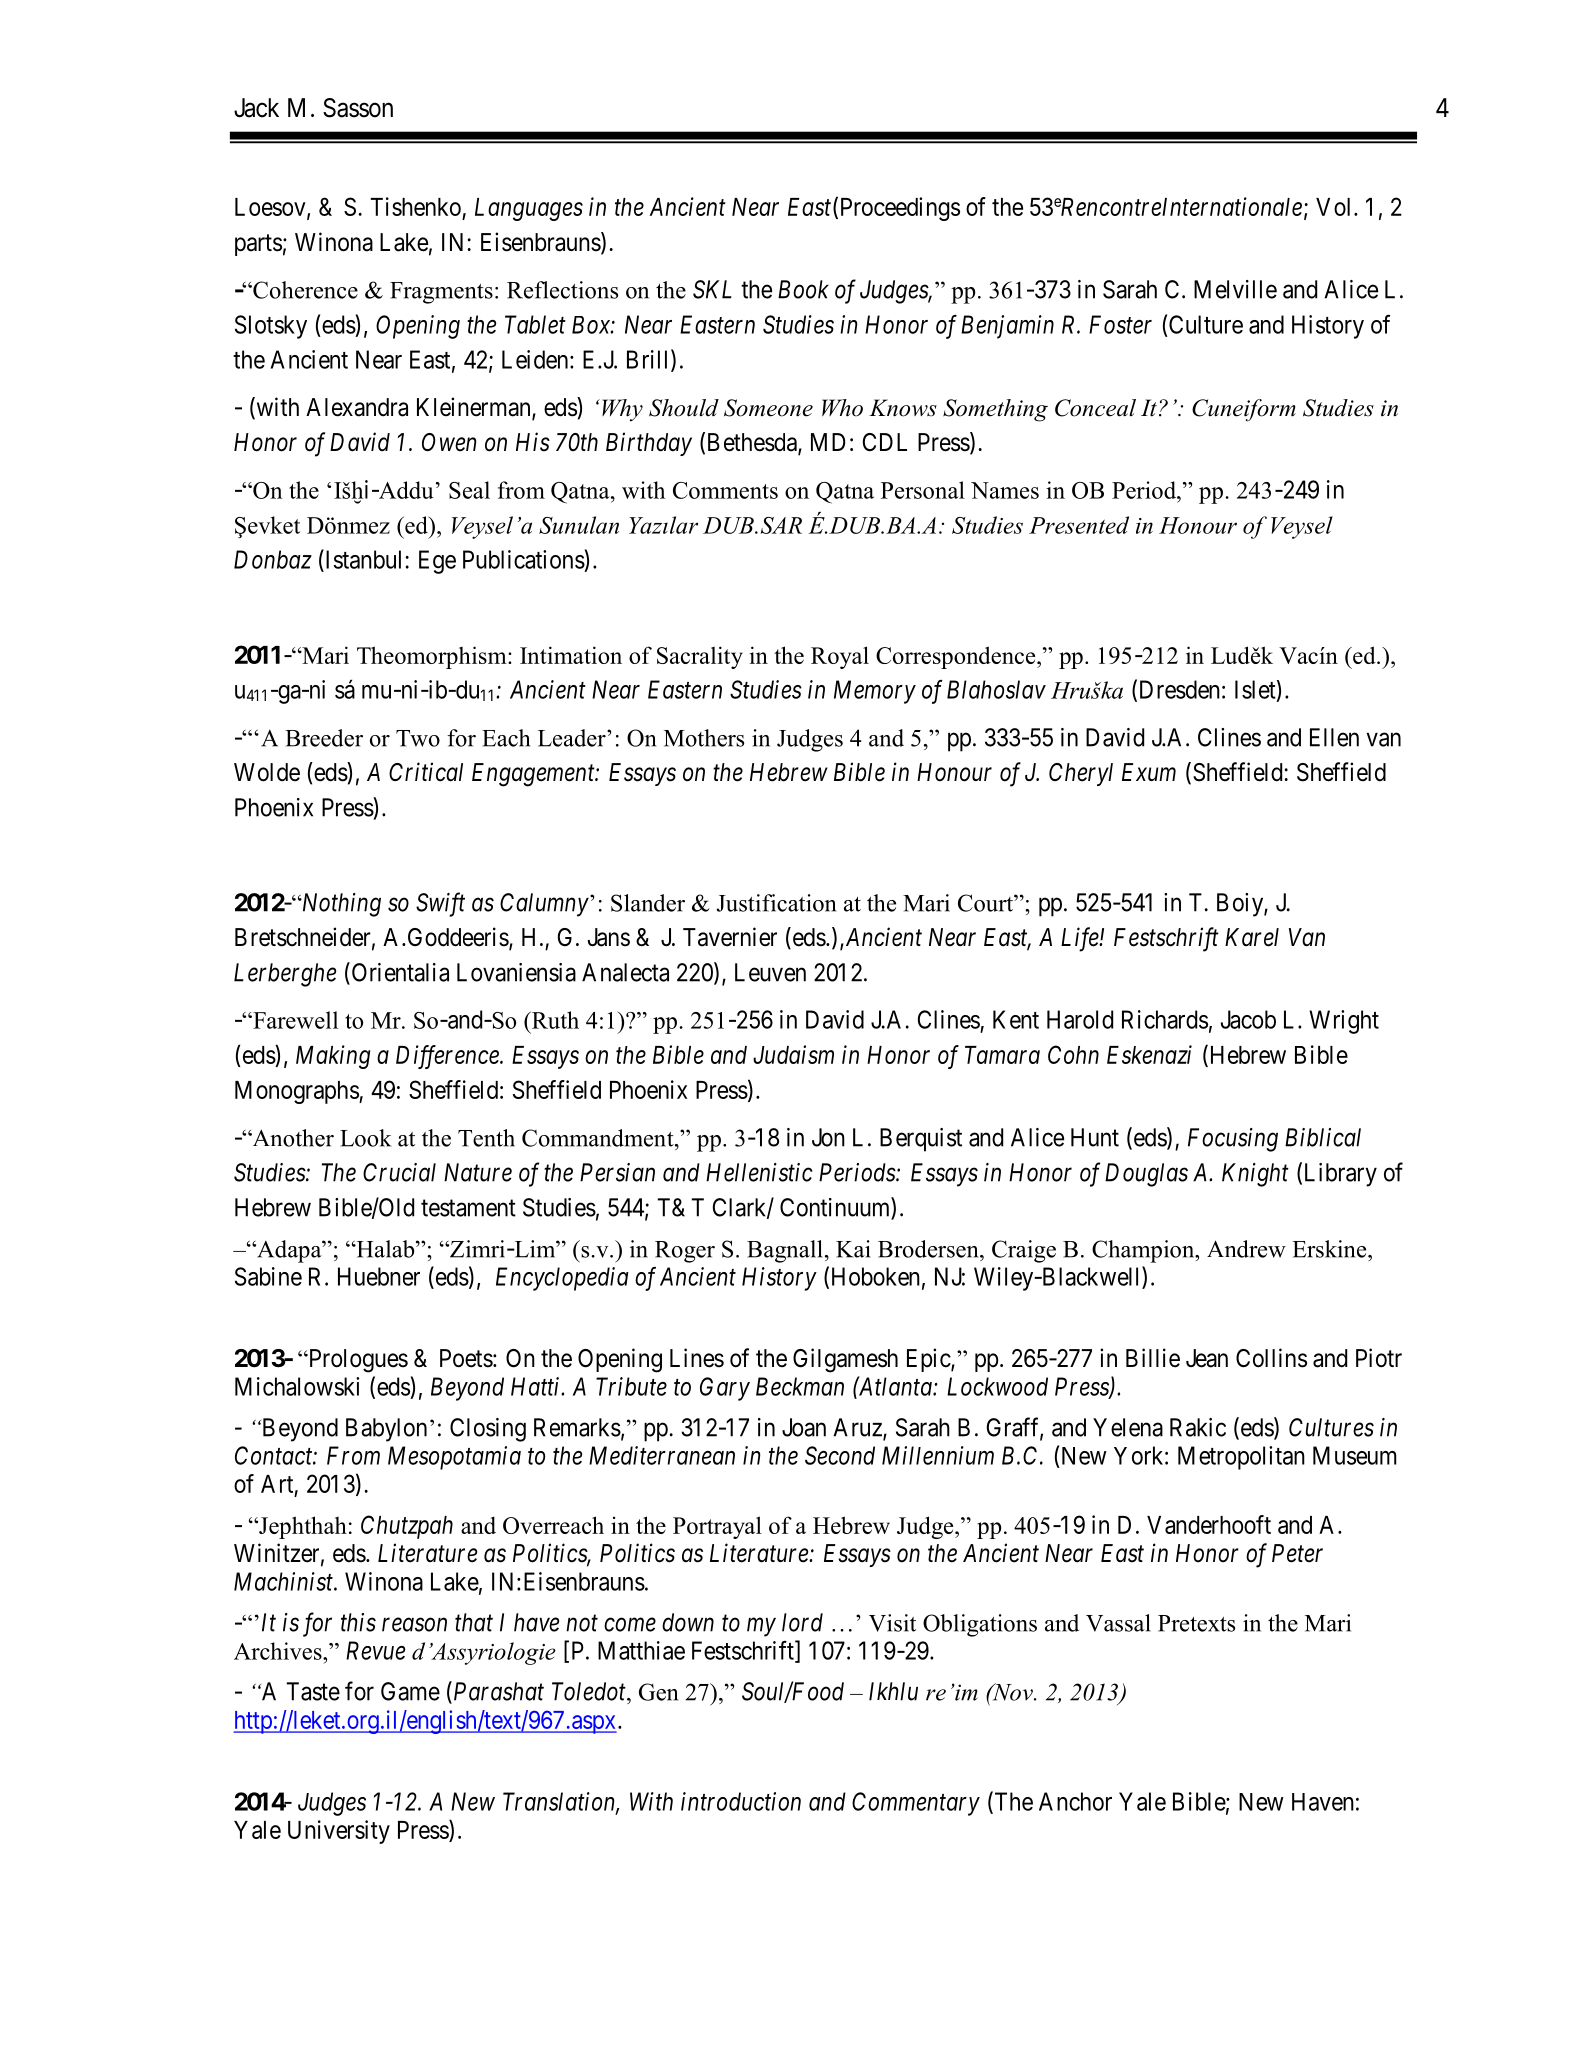  Describe the element at coordinates (800, 1386) in the screenshot. I see `Beckman` at that location.
